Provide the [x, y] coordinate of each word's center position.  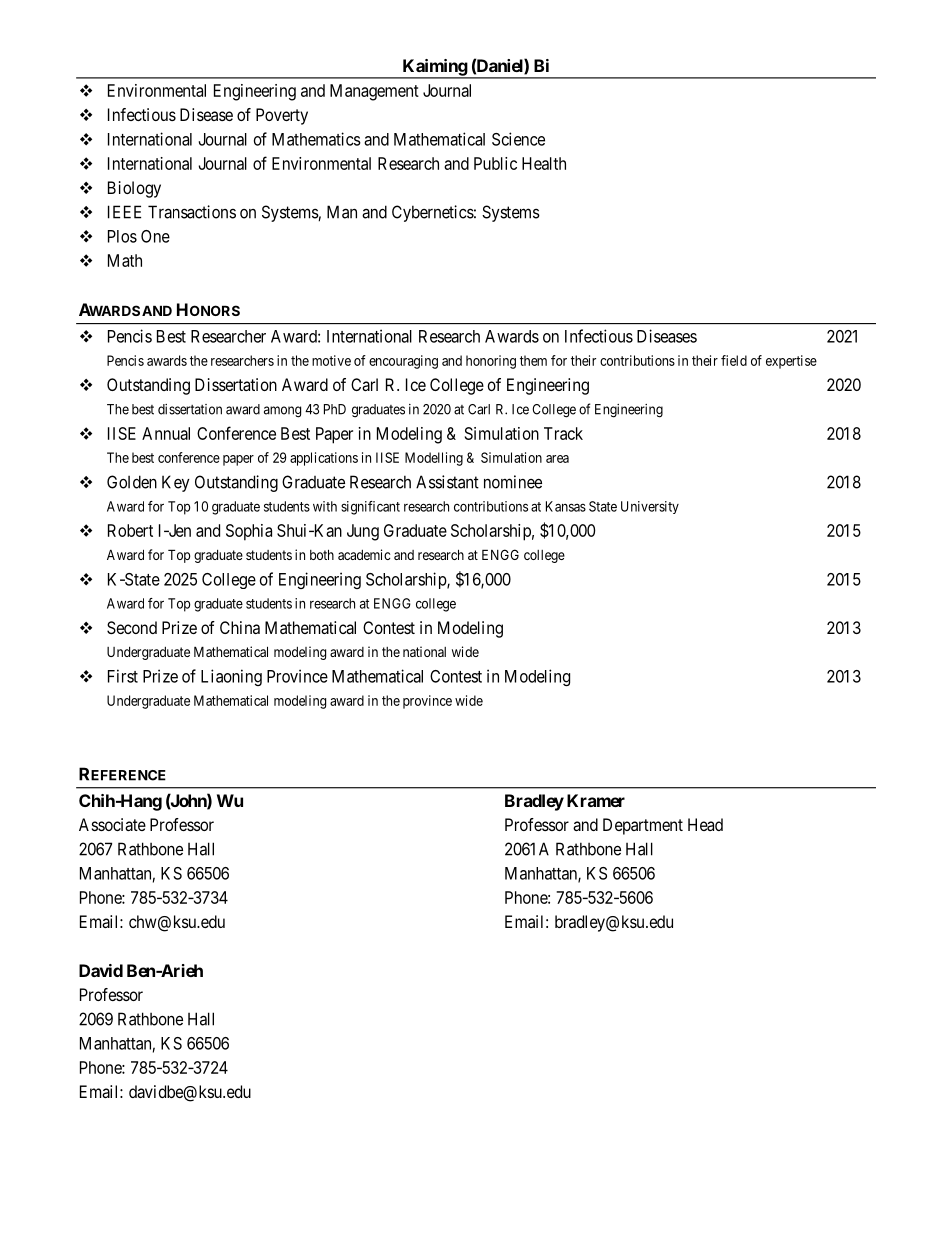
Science [518, 139]
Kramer [596, 800]
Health [544, 163]
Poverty [282, 116]
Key [176, 483]
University [650, 507]
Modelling [434, 459]
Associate [112, 824]
